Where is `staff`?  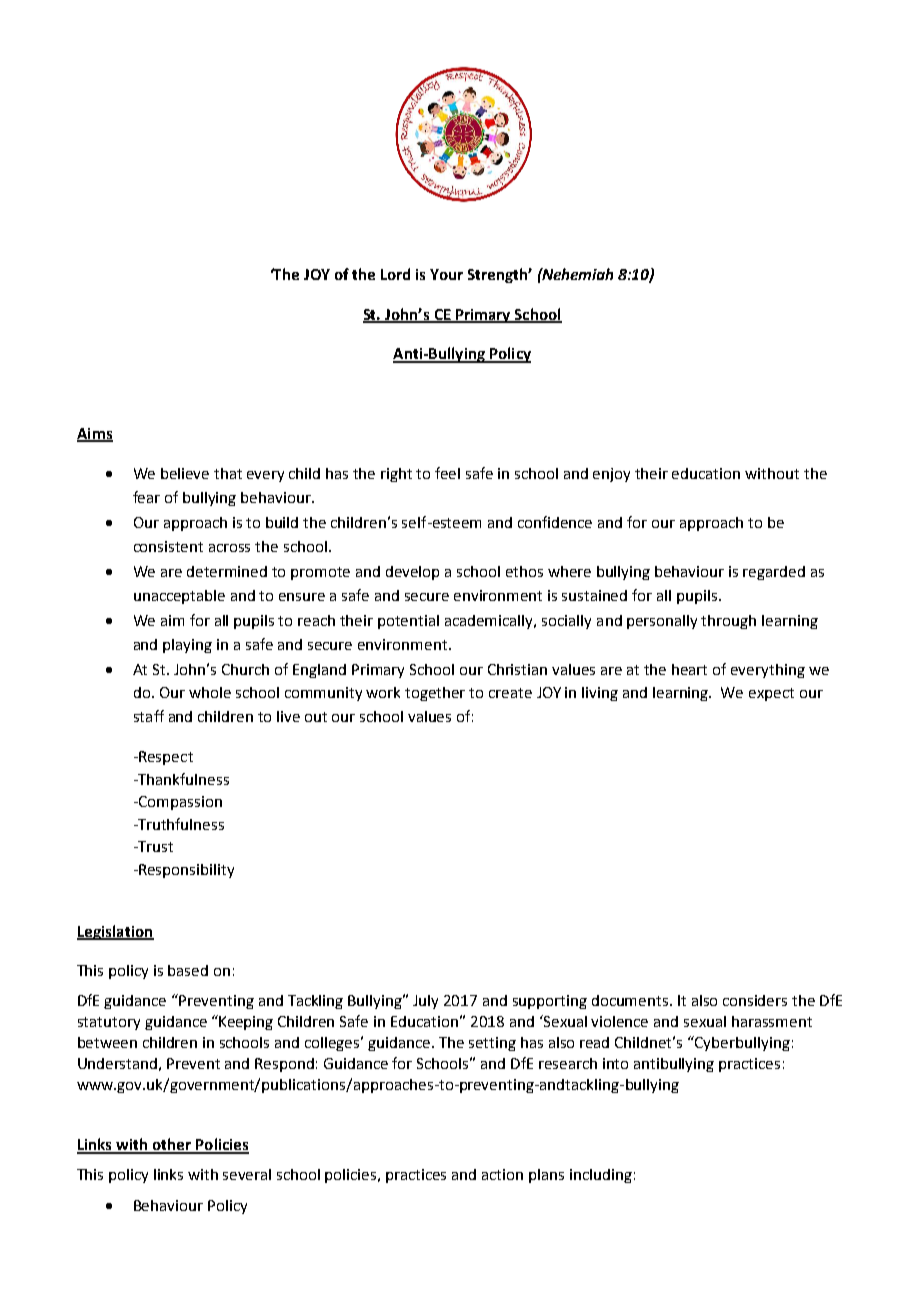
staff is located at coordinates (149, 716).
